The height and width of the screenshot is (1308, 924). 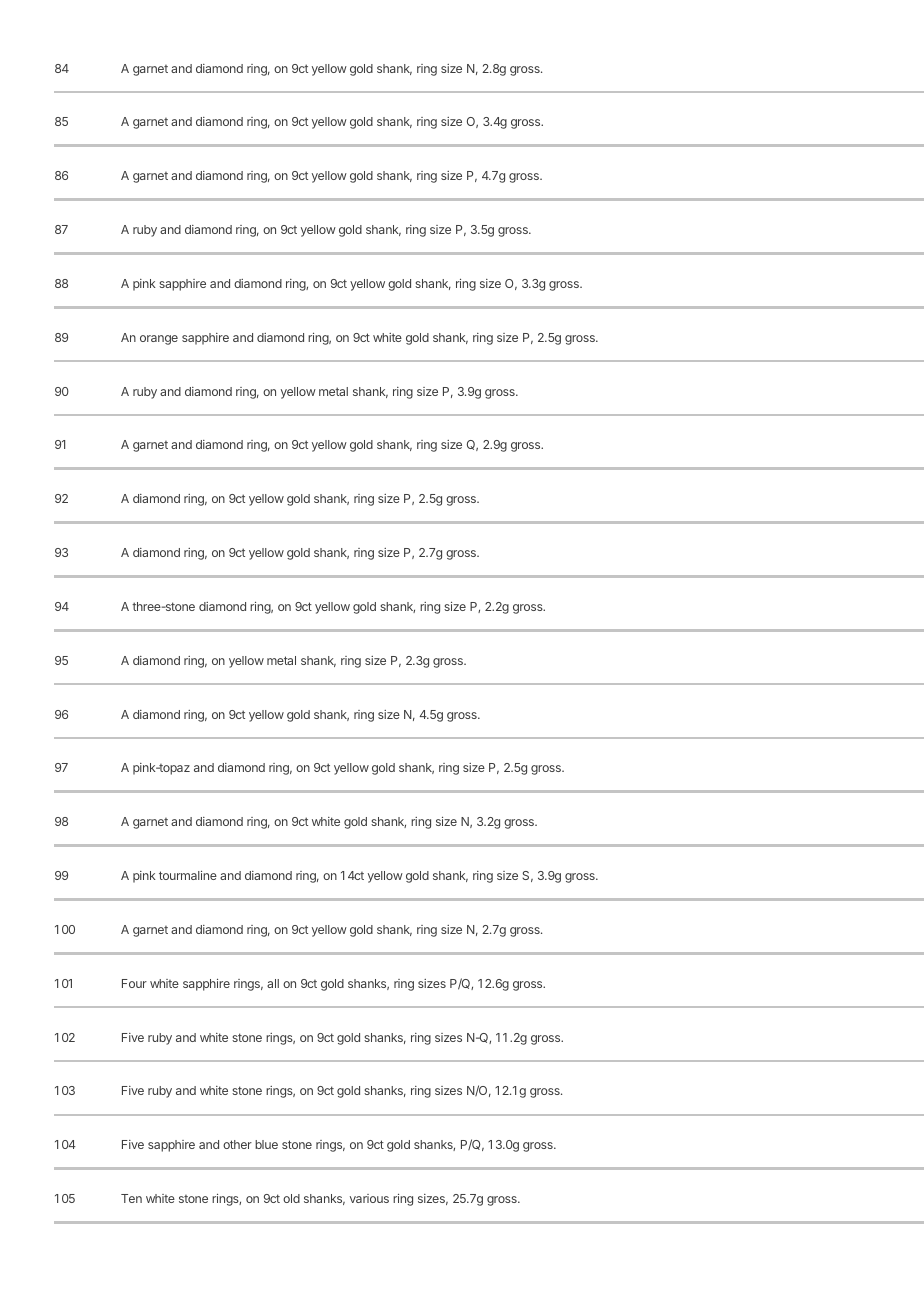 I want to click on all, so click(x=273, y=983).
